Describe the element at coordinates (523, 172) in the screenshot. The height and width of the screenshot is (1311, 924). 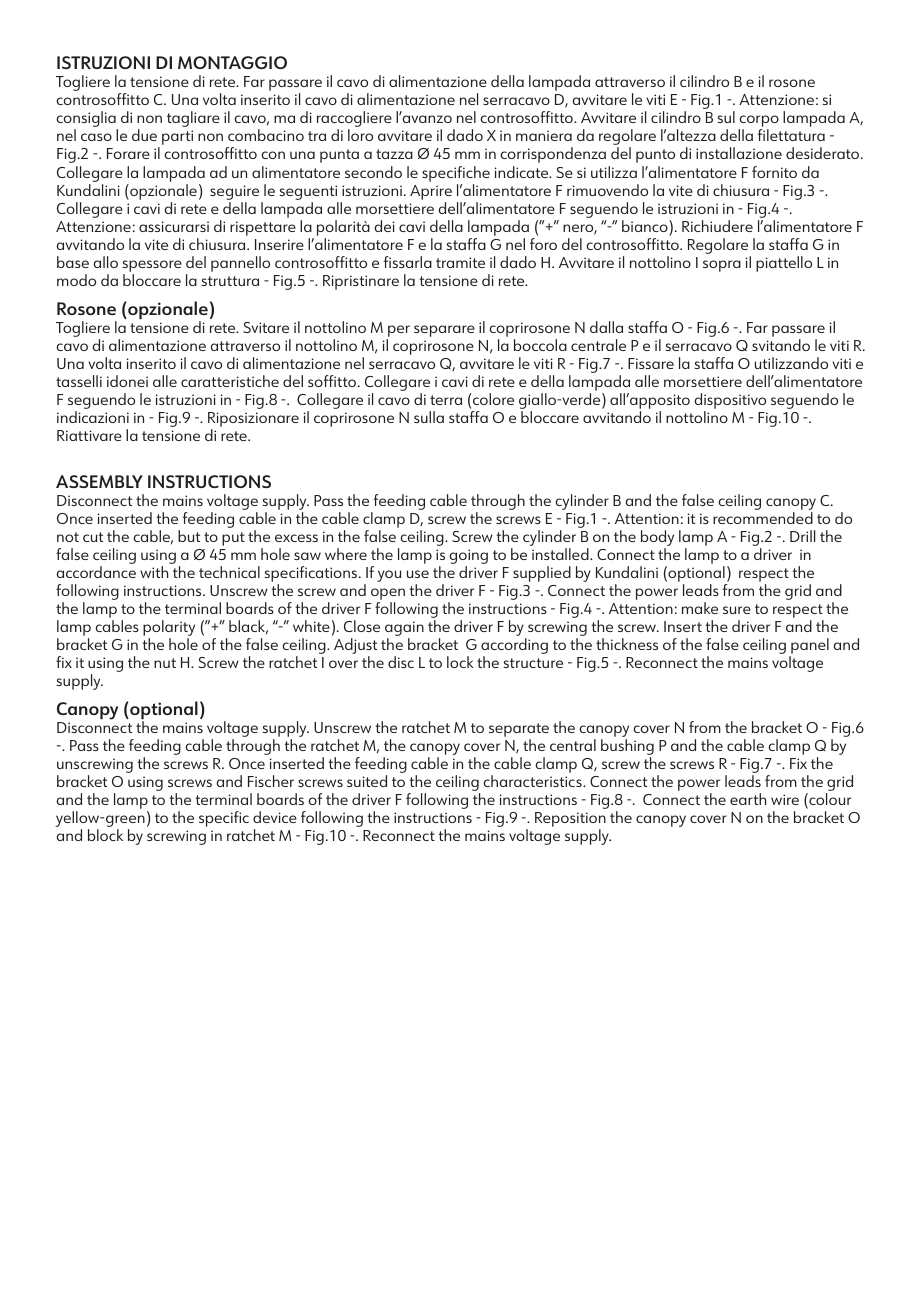
I see `indicate` at that location.
